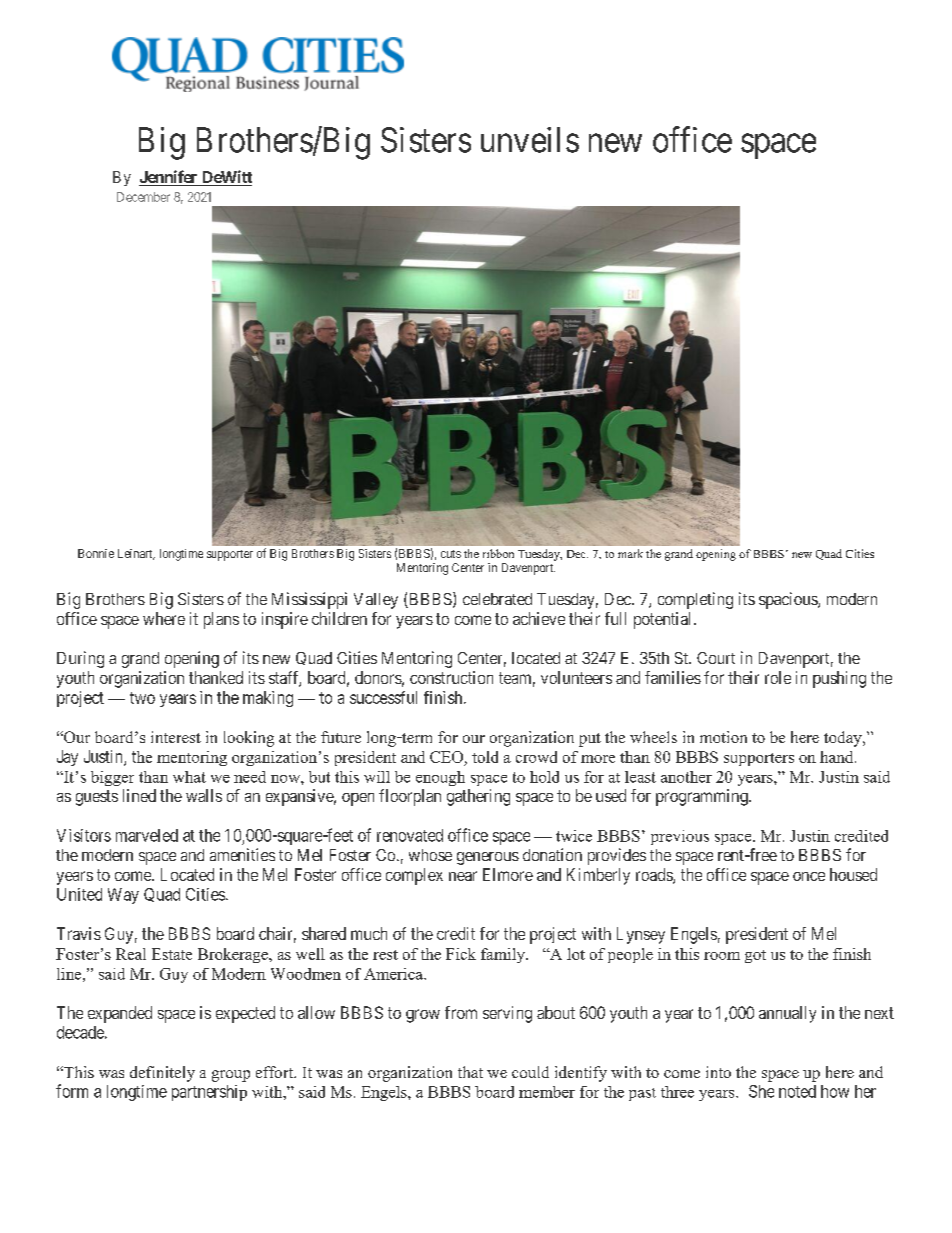  I want to click on once, so click(809, 876).
